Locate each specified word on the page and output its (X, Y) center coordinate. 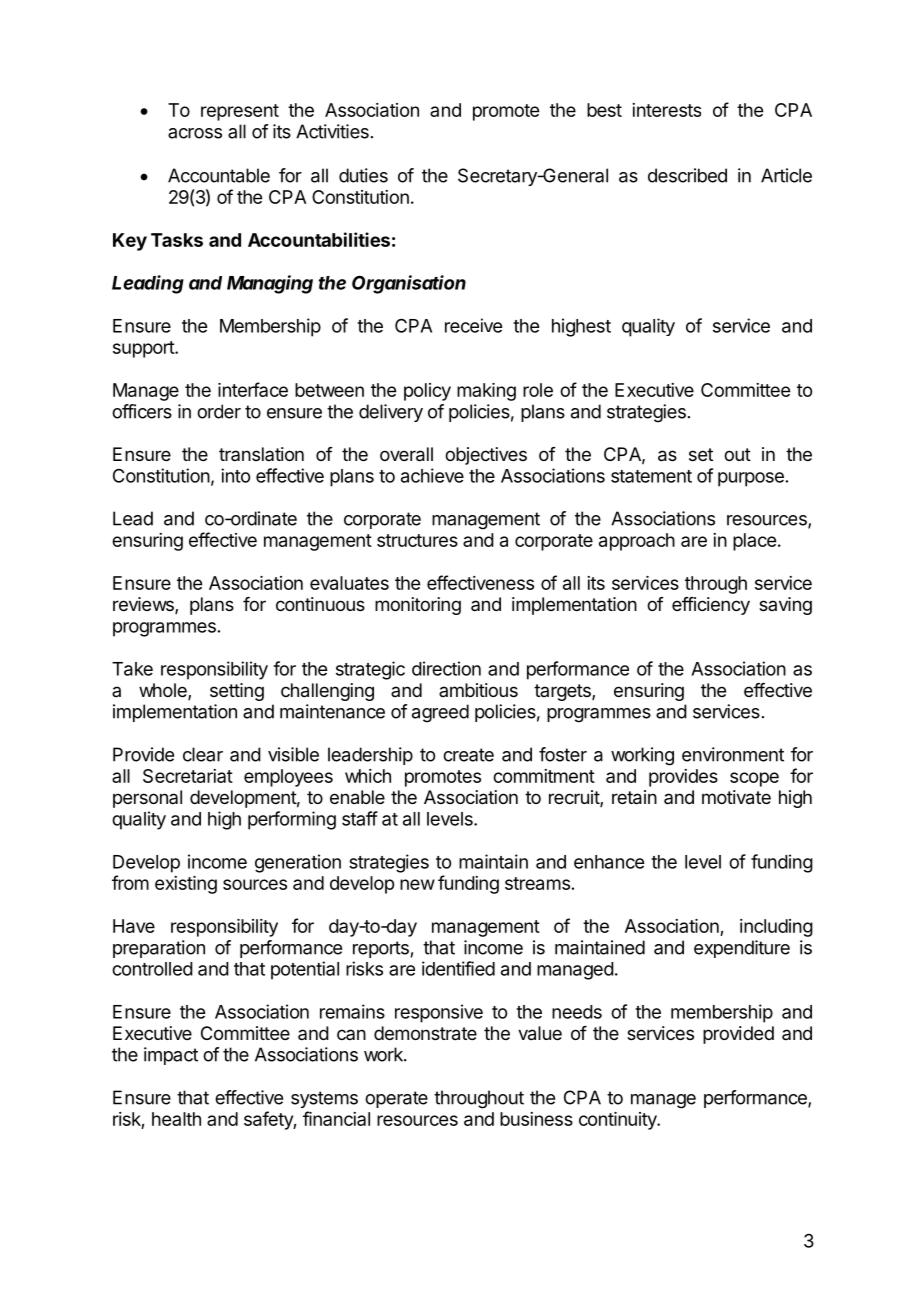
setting (237, 692)
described (687, 175)
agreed (440, 713)
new (417, 884)
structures (417, 540)
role (538, 390)
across (195, 133)
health (176, 1119)
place (754, 542)
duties (363, 175)
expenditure (742, 949)
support (144, 349)
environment (733, 754)
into (235, 475)
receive (473, 325)
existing (186, 885)
